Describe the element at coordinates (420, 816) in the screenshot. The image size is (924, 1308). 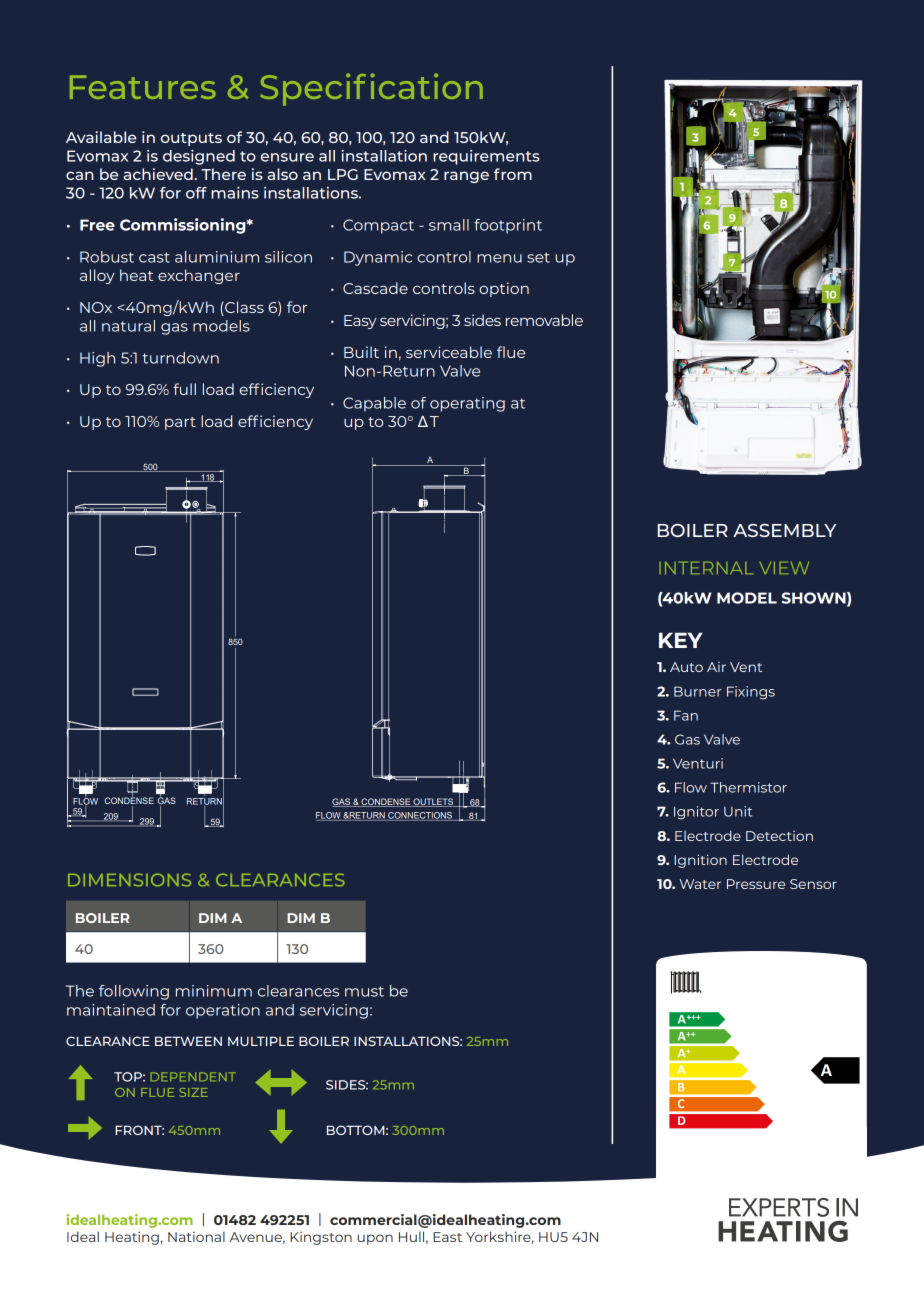
I see `CONNECTIONS` at that location.
